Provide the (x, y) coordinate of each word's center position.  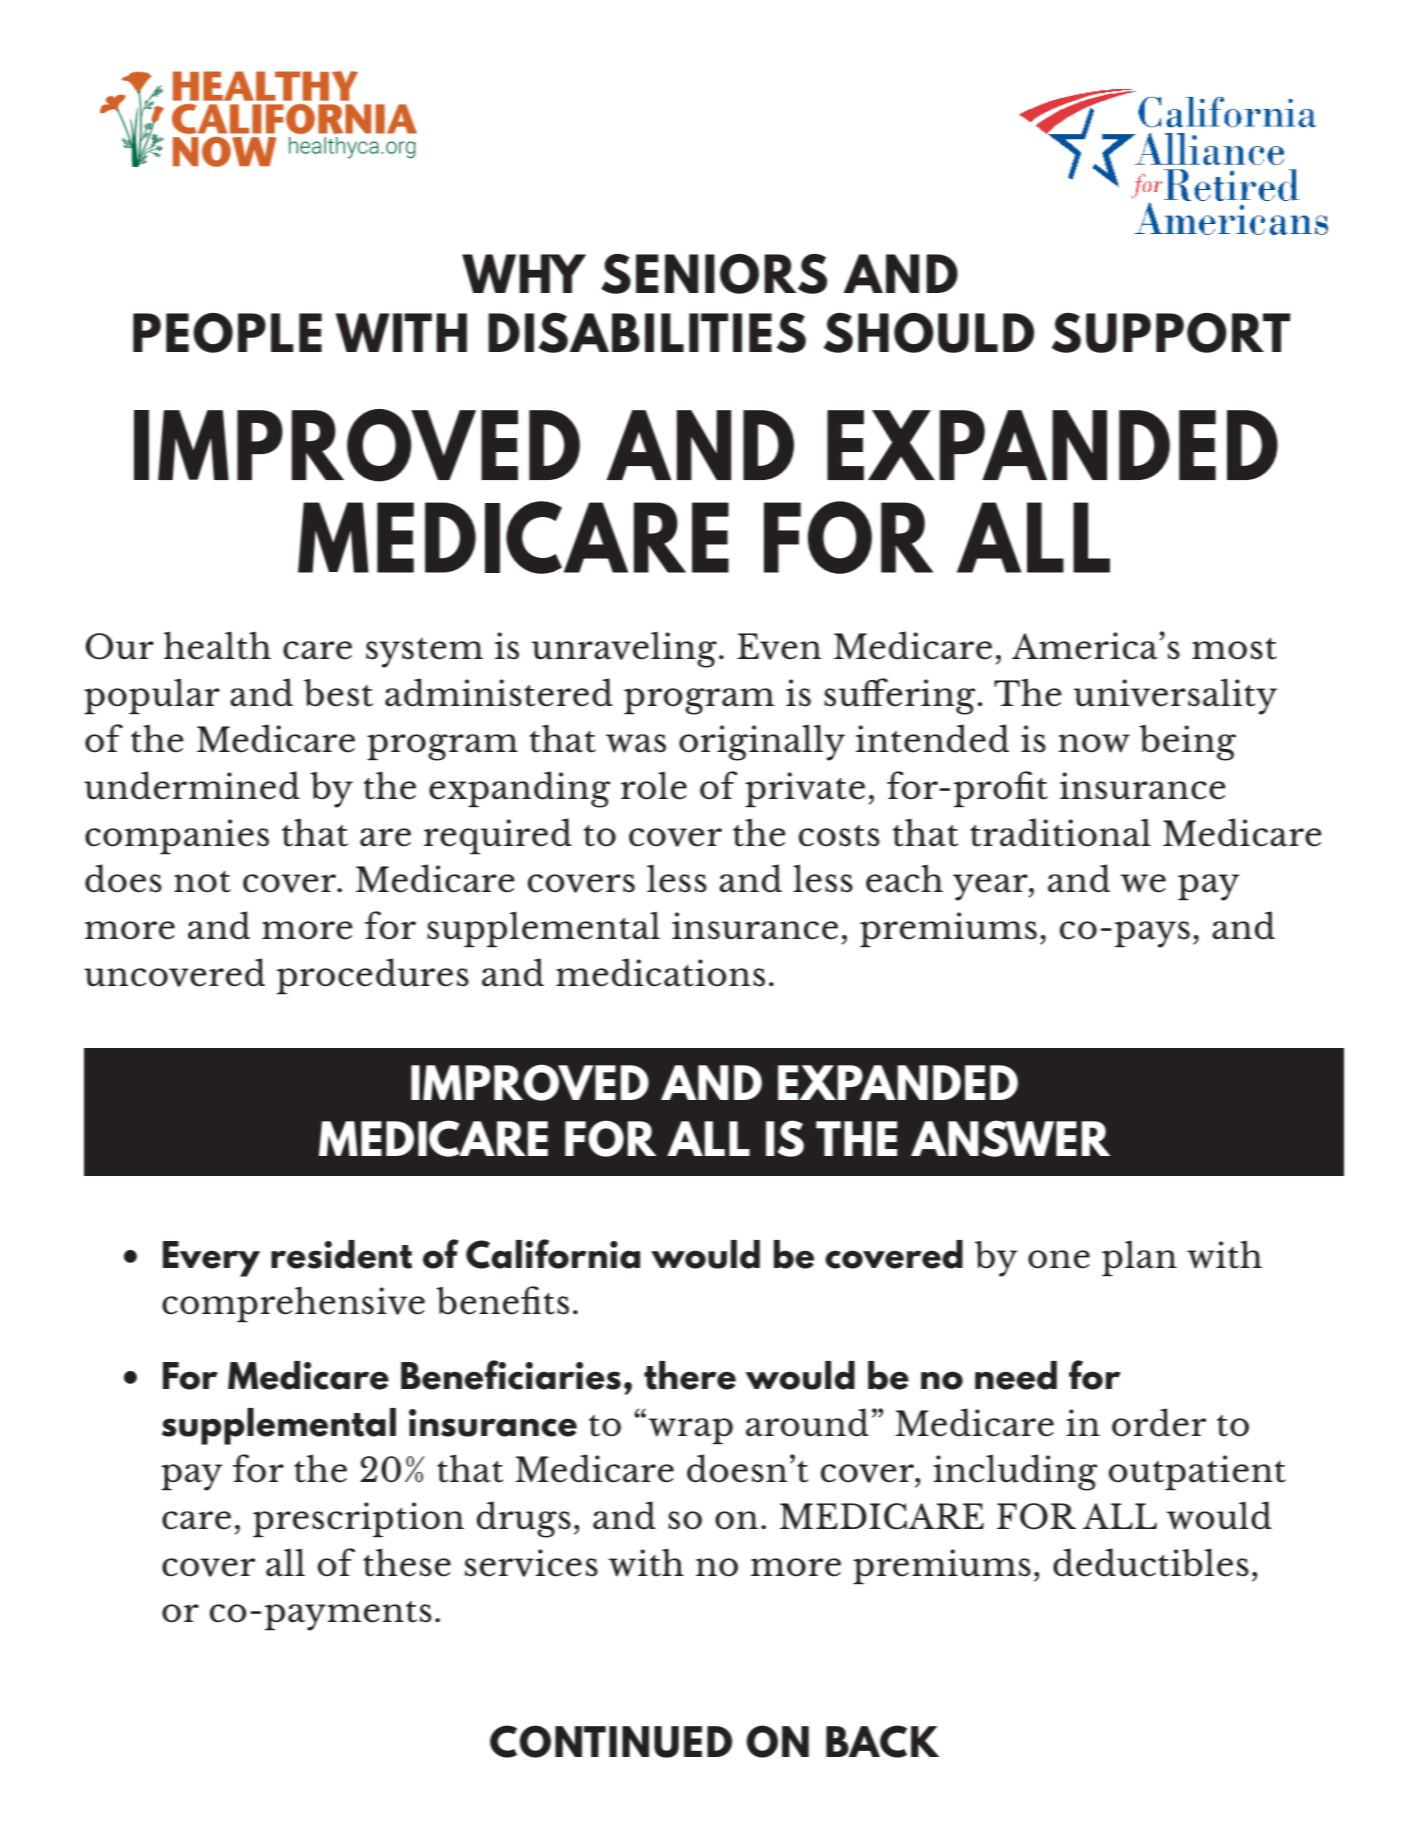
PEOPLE (227, 333)
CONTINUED (611, 1741)
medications (660, 972)
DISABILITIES (647, 333)
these (407, 1562)
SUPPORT (1171, 333)
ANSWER (1010, 1138)
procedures (373, 976)
